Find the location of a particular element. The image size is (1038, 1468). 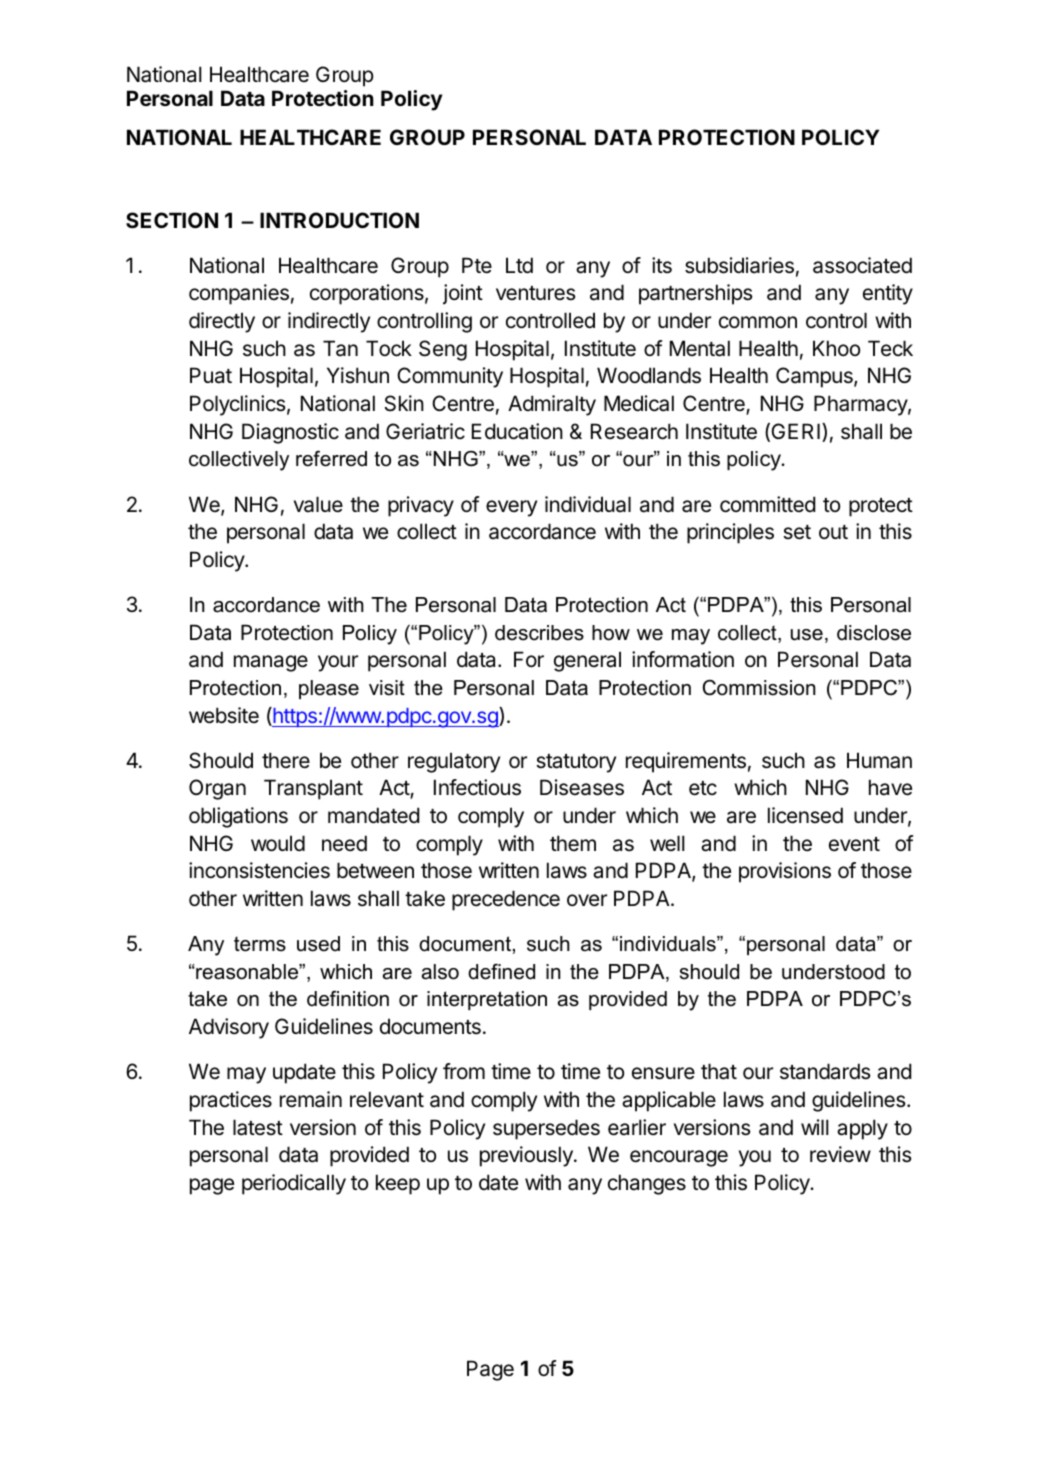

Ltd is located at coordinates (519, 265).
